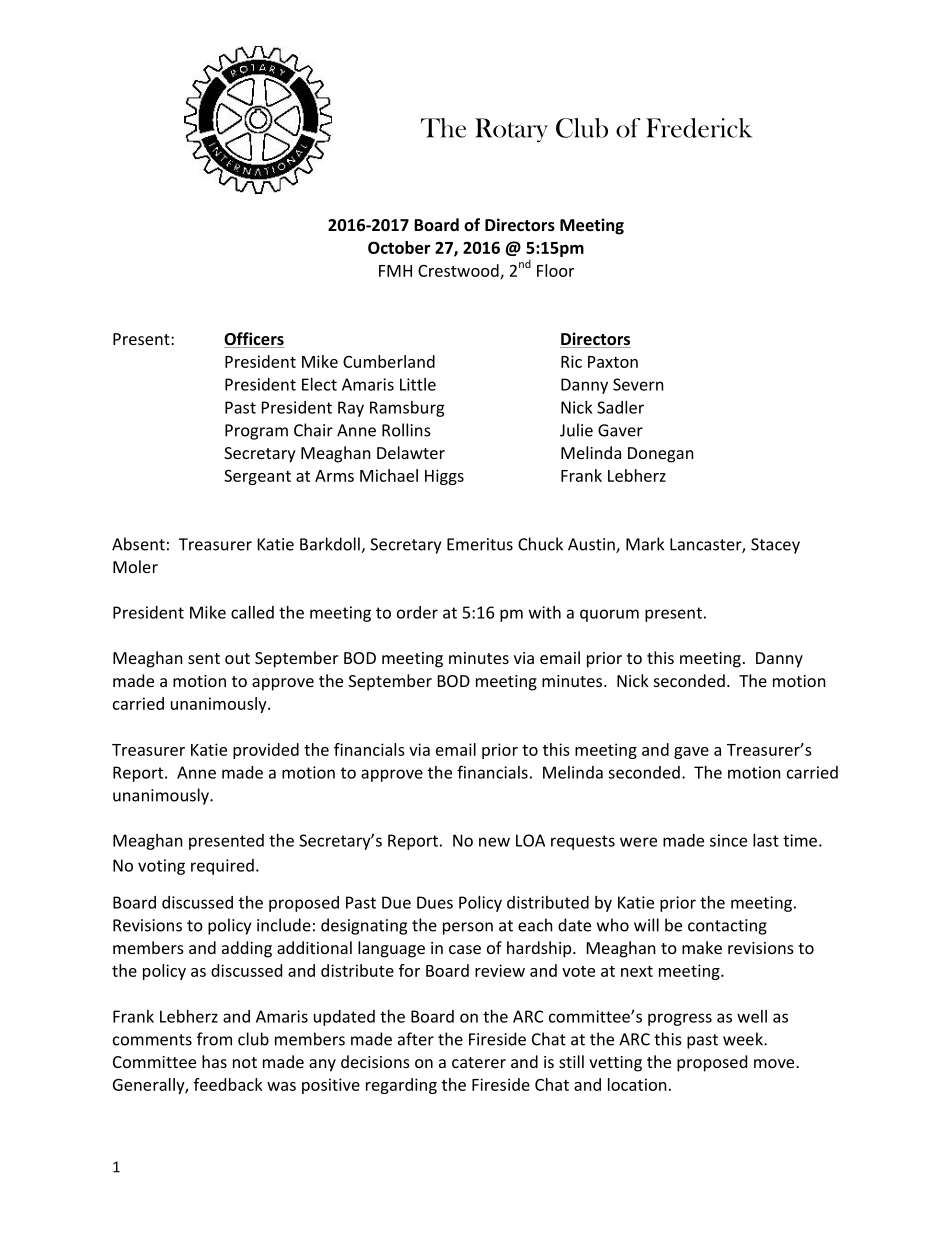  Describe the element at coordinates (699, 128) in the document. I see `Frederick` at that location.
